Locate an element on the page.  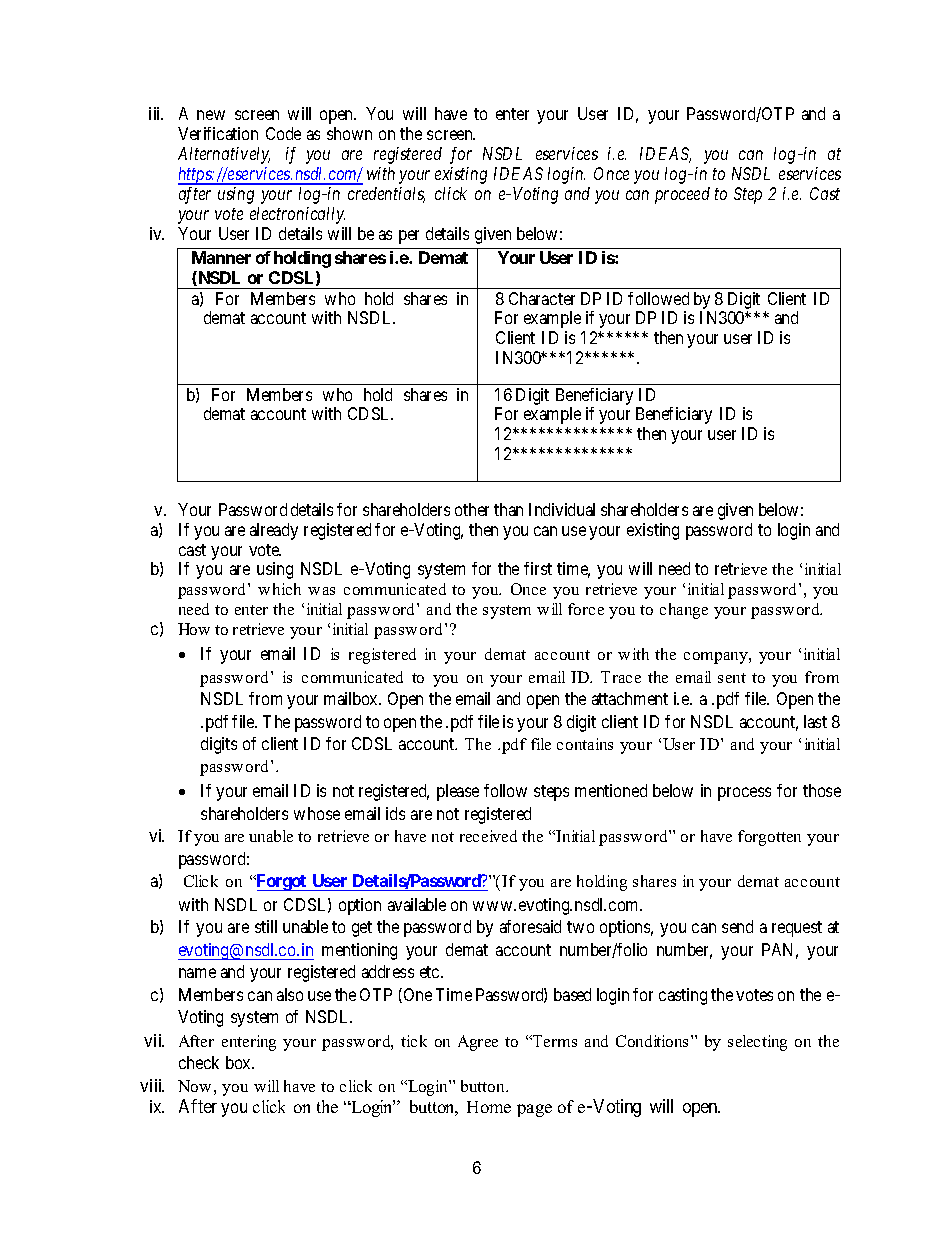
already is located at coordinates (274, 531).
